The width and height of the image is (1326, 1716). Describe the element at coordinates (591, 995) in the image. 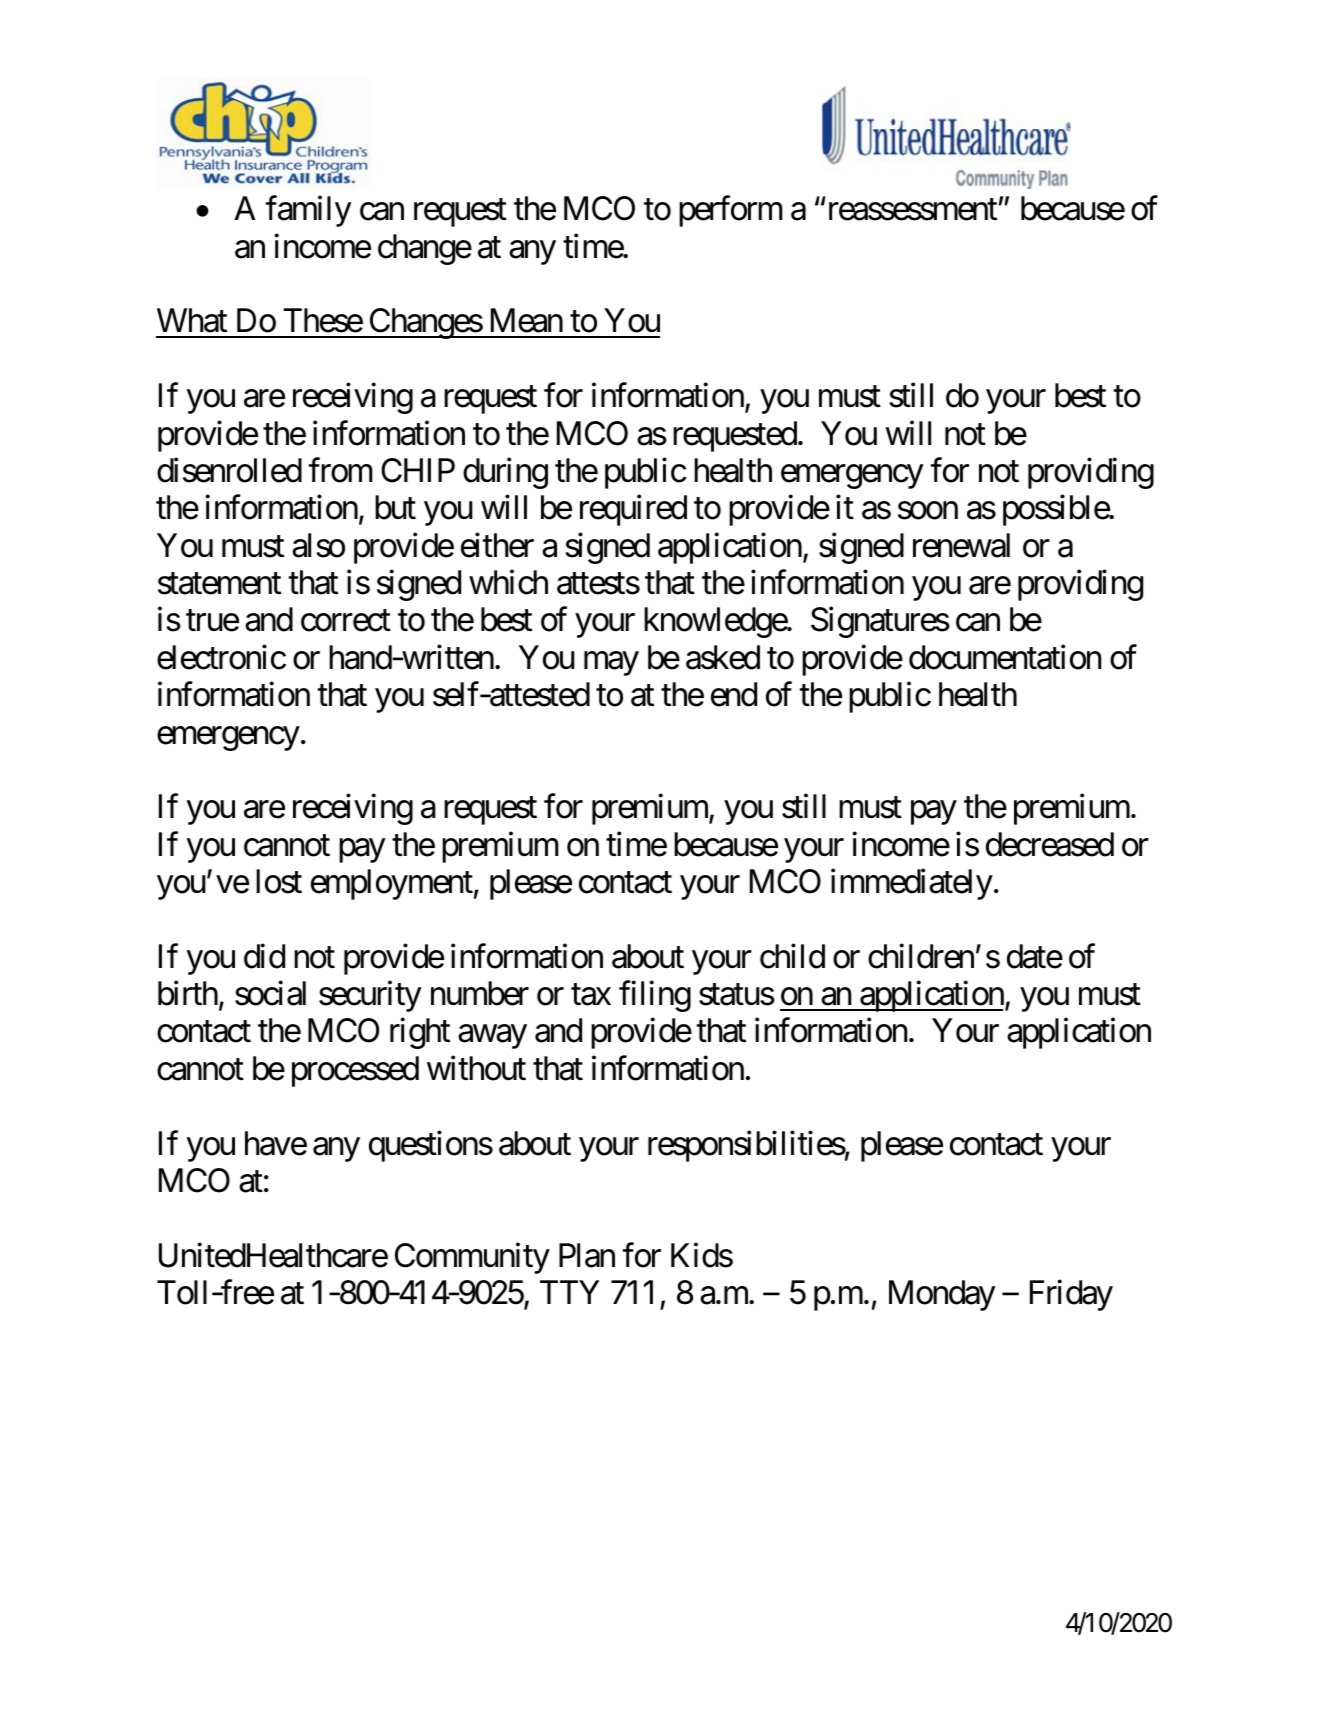

I see `tax` at that location.
